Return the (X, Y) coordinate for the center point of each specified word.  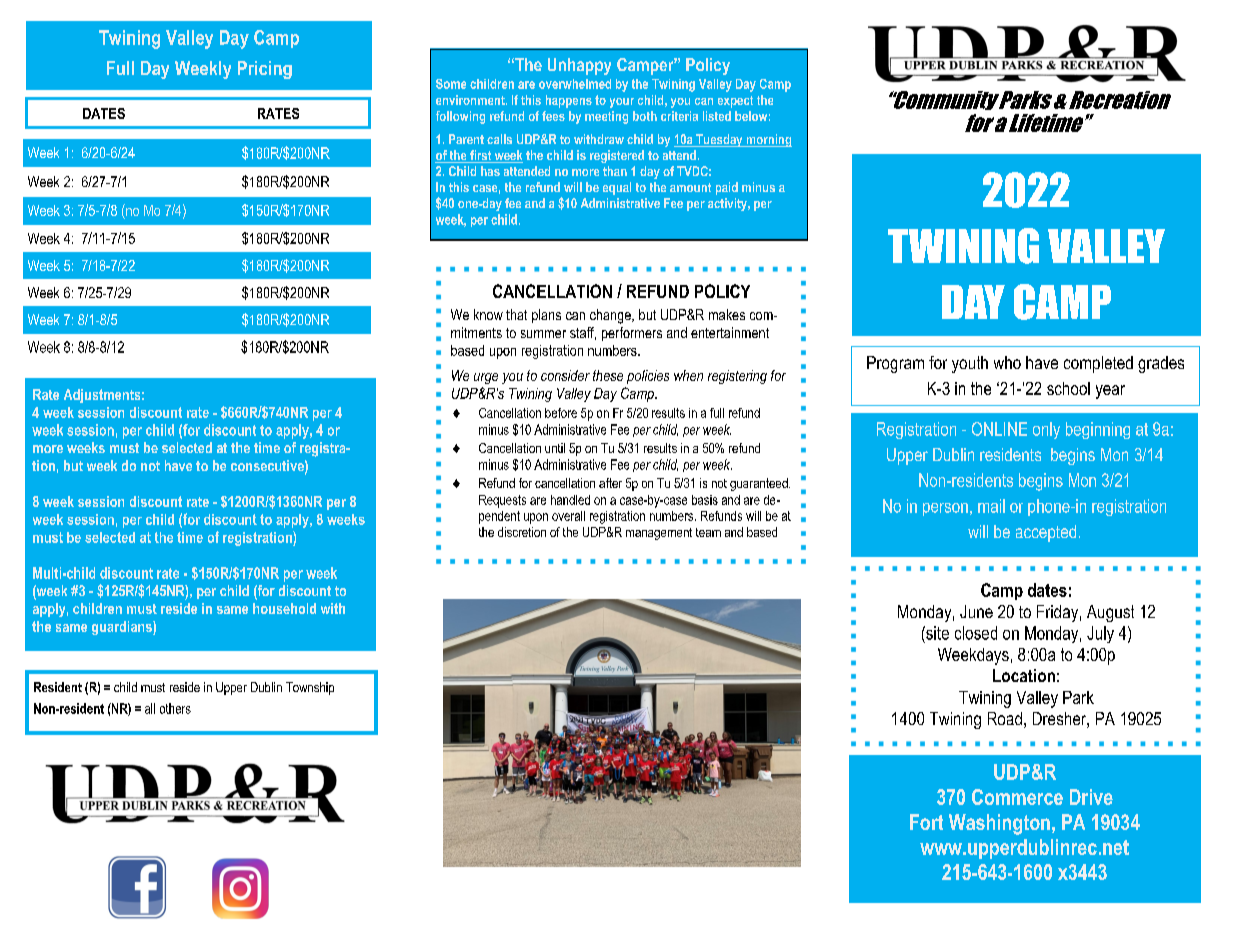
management (659, 534)
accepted (1046, 533)
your (622, 103)
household (284, 608)
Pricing (265, 70)
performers (632, 334)
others (175, 708)
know (488, 314)
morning (768, 140)
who (1007, 362)
